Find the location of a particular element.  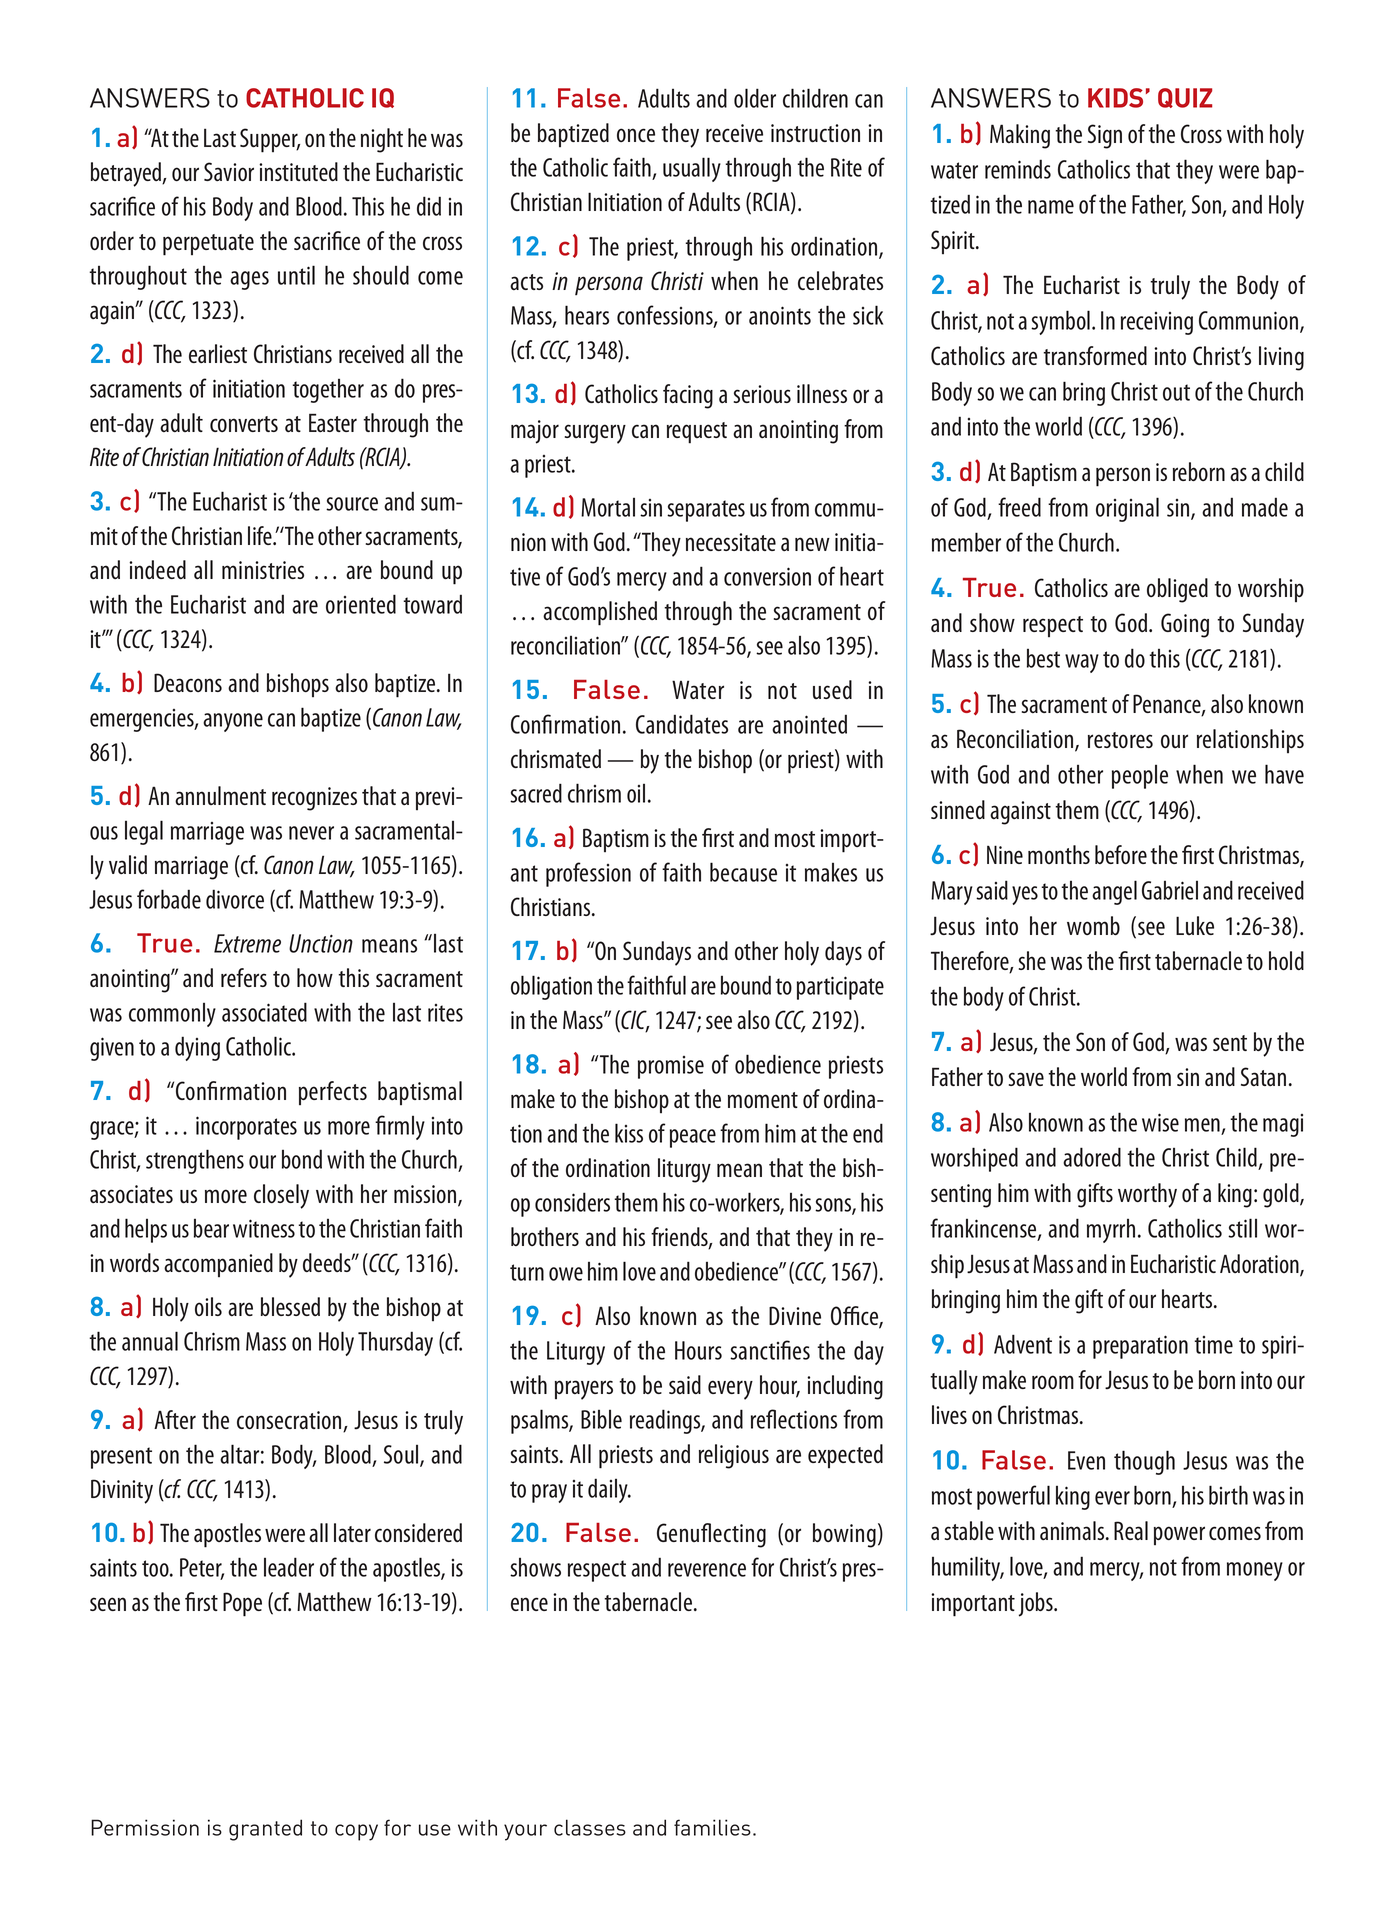

oils is located at coordinates (208, 1306).
